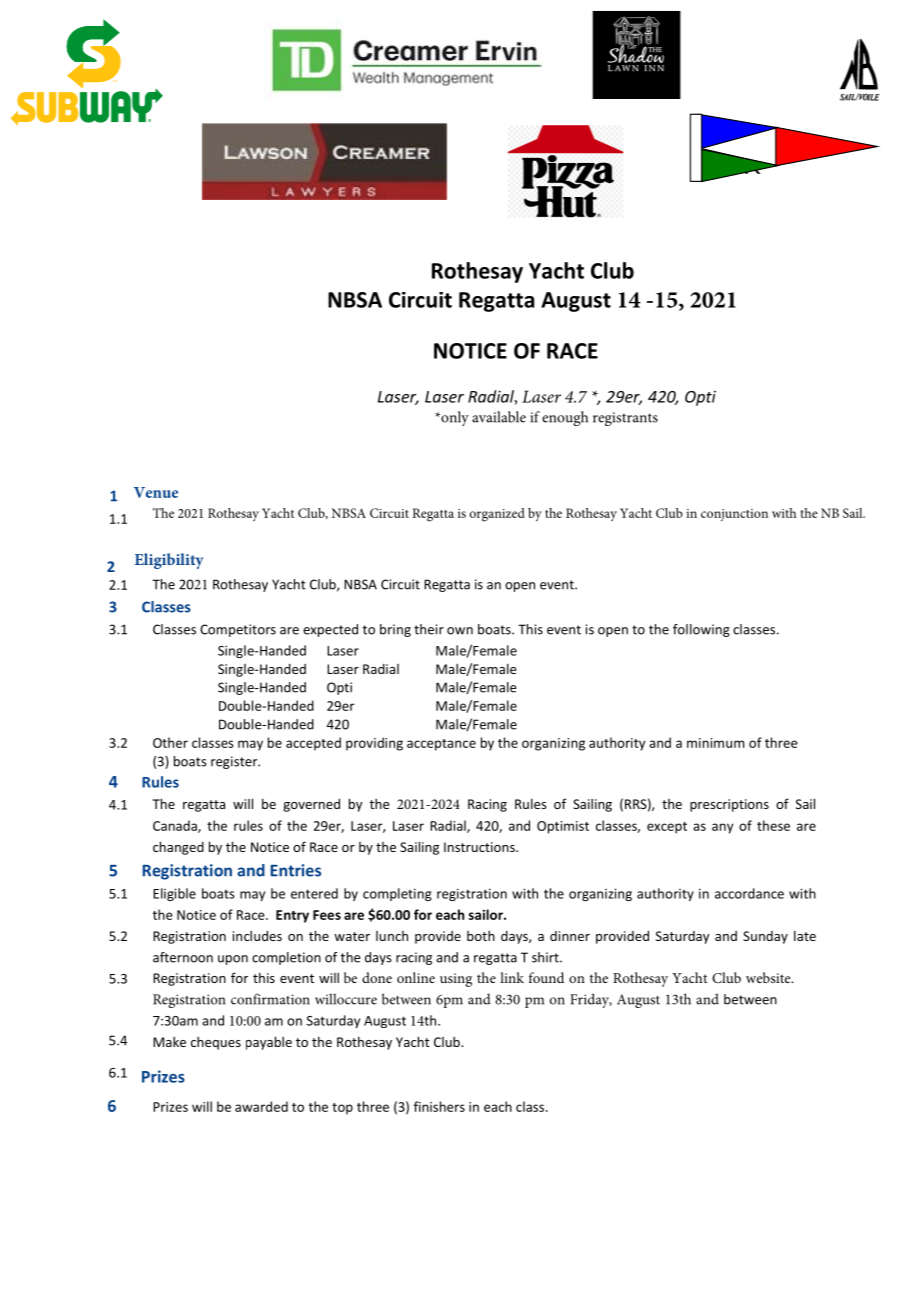 The width and height of the page is (924, 1308). Describe the element at coordinates (499, 417) in the page. I see `available` at that location.
